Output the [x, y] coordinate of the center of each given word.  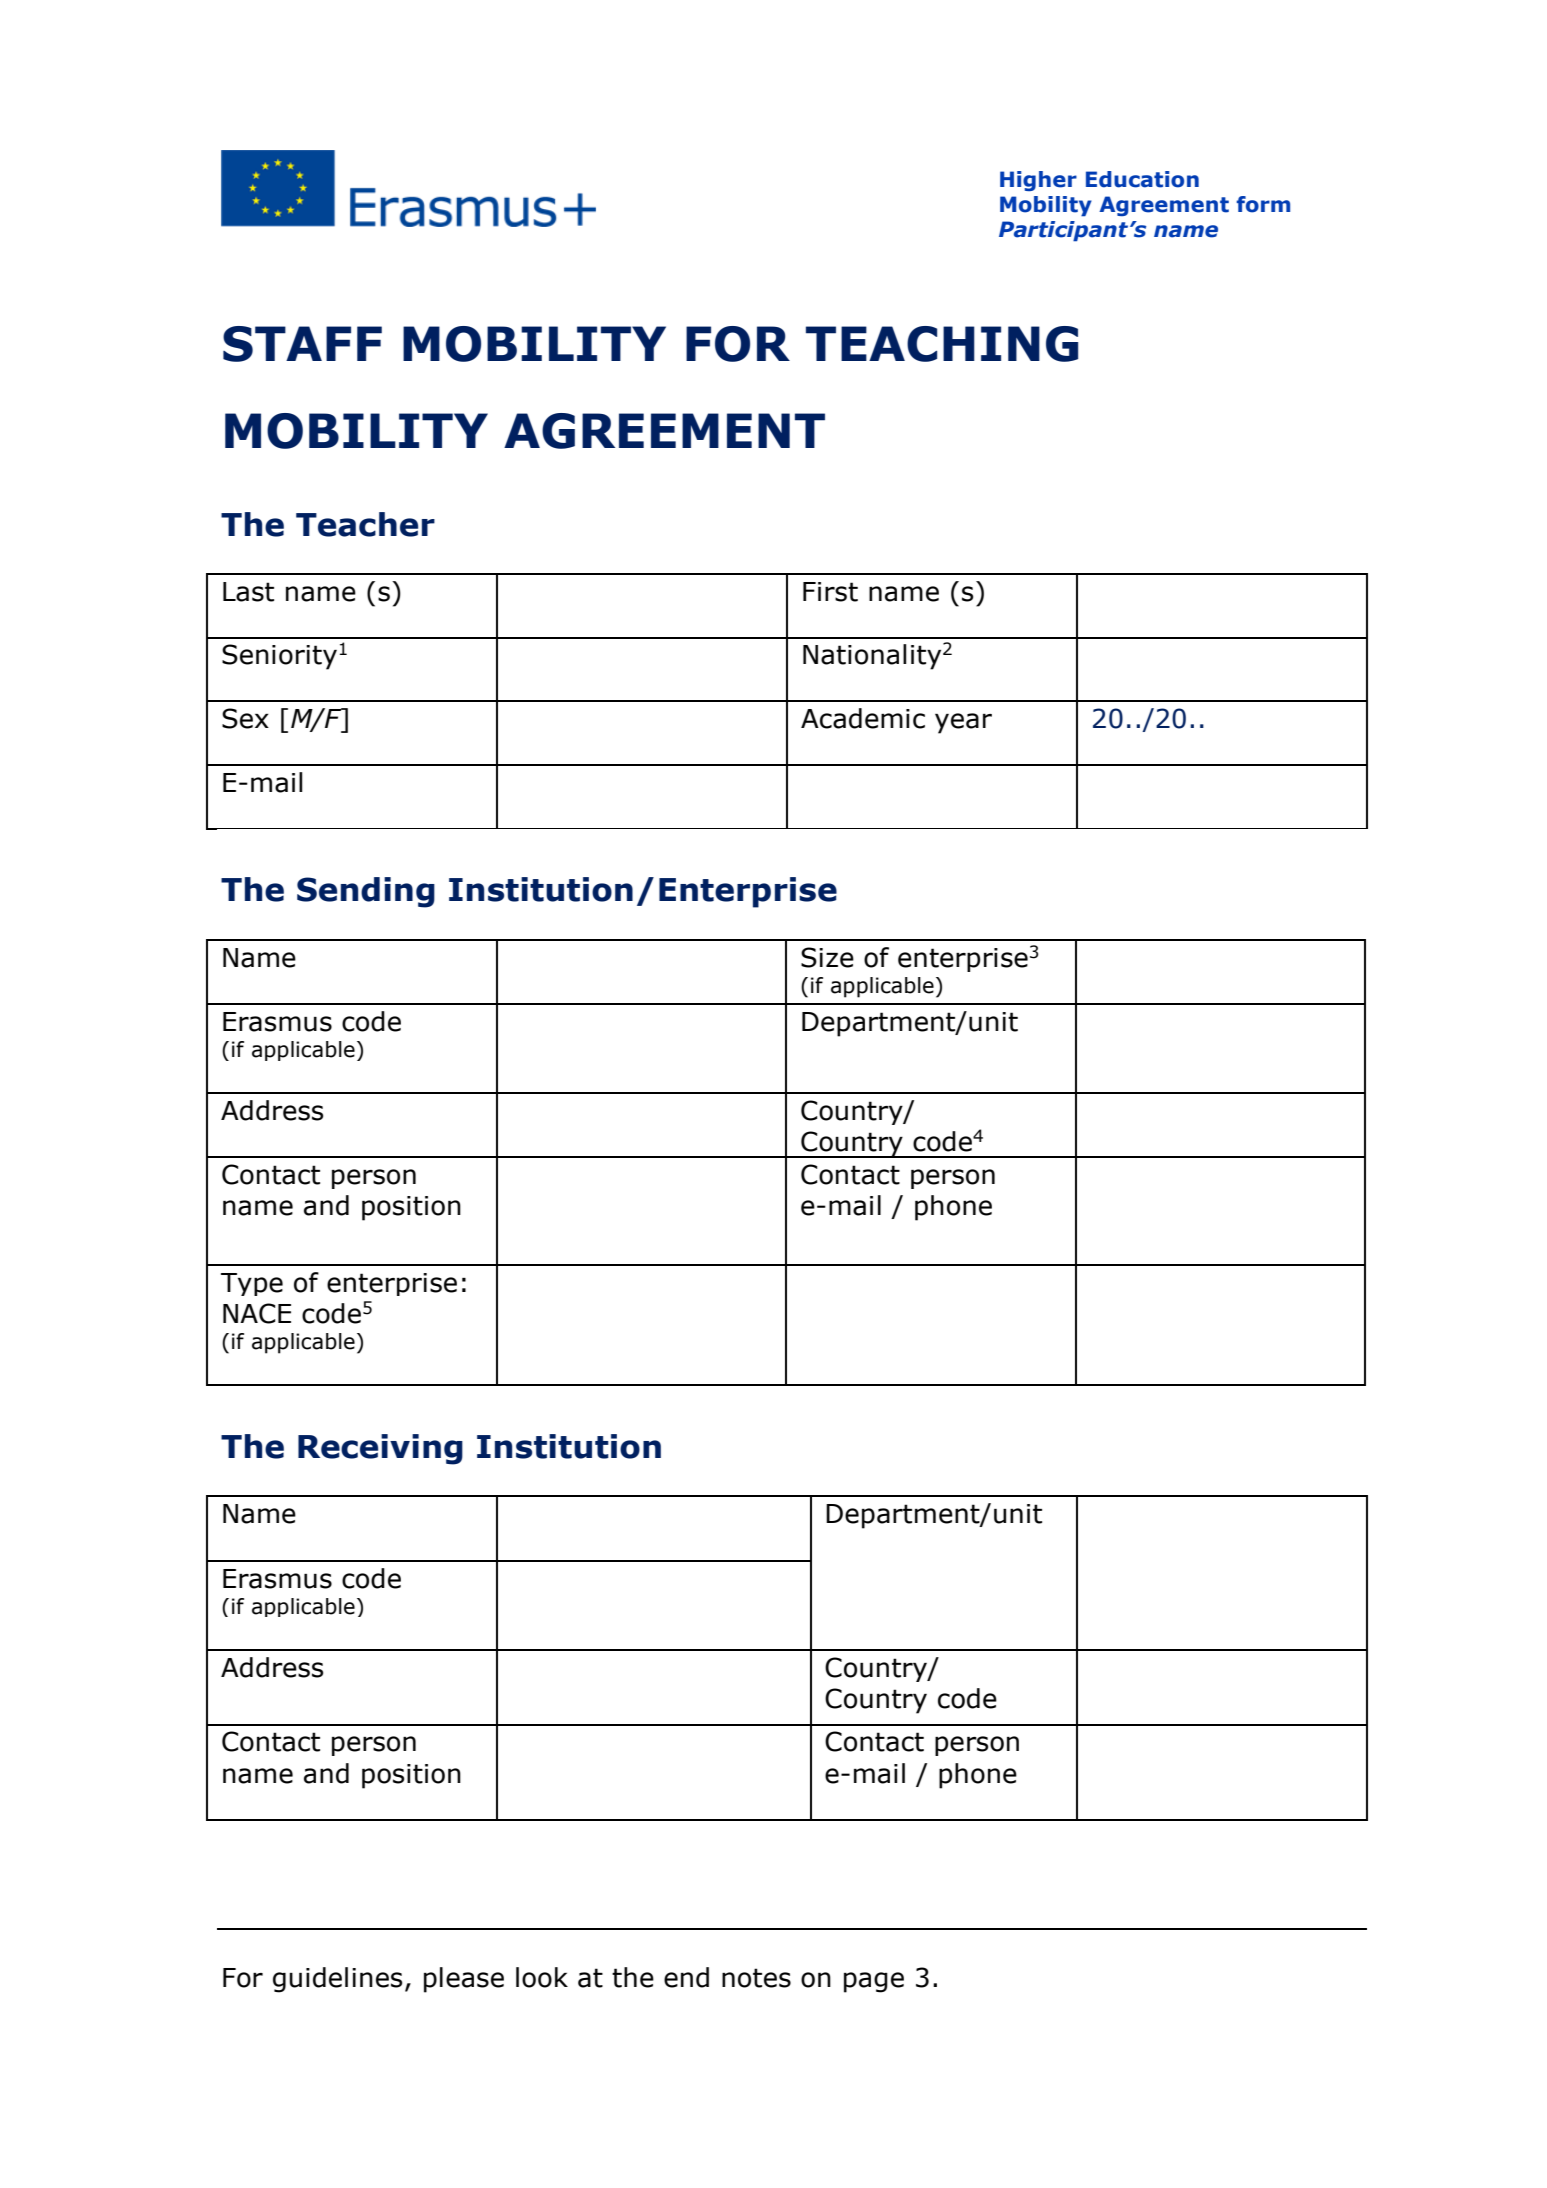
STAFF [302, 344]
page [874, 1982]
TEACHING [942, 344]
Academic [863, 718]
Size [827, 957]
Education [1142, 179]
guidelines [337, 1980]
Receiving [380, 1449]
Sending [366, 892]
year [963, 723]
